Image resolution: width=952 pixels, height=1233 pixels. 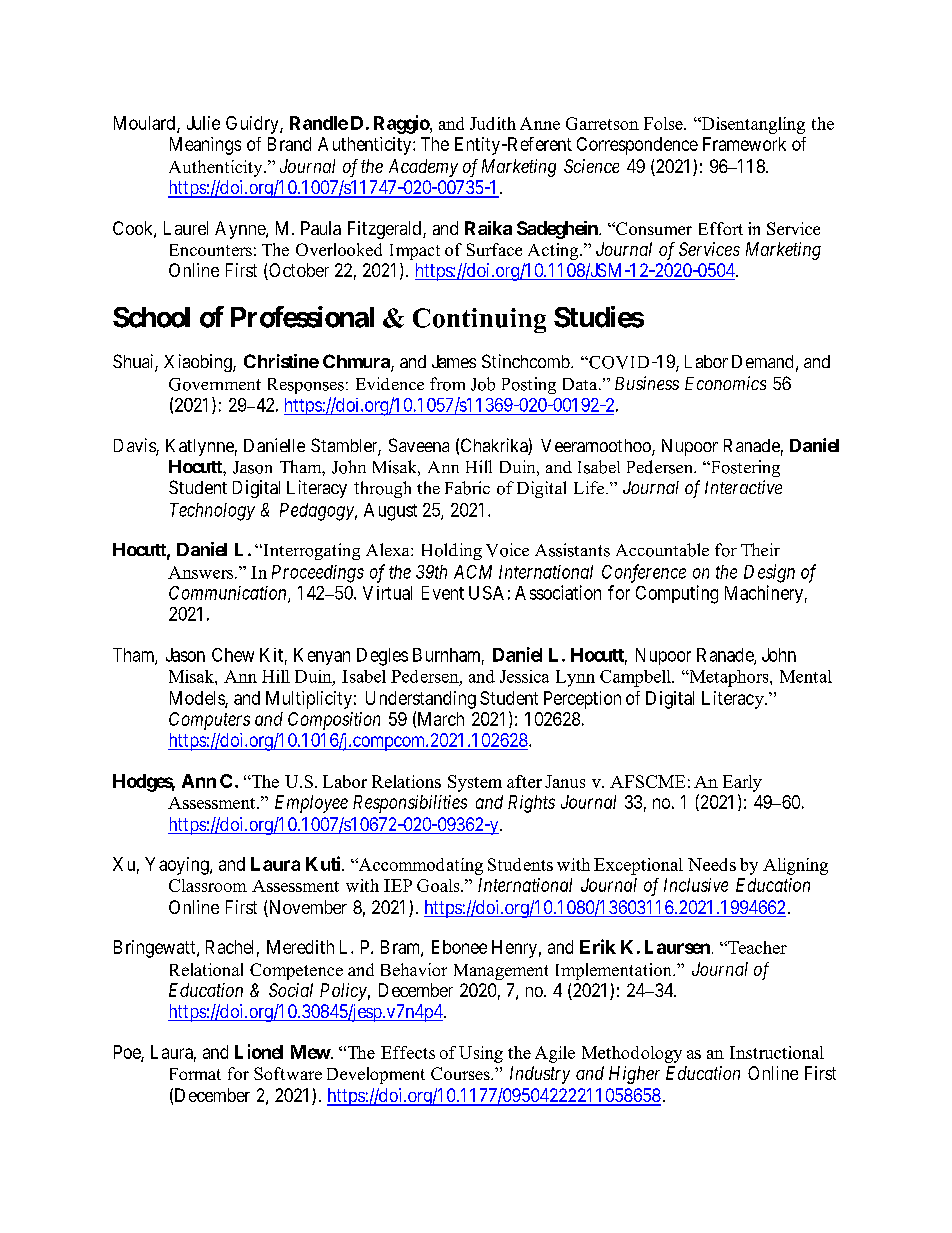 I want to click on Meanings, so click(x=205, y=146).
